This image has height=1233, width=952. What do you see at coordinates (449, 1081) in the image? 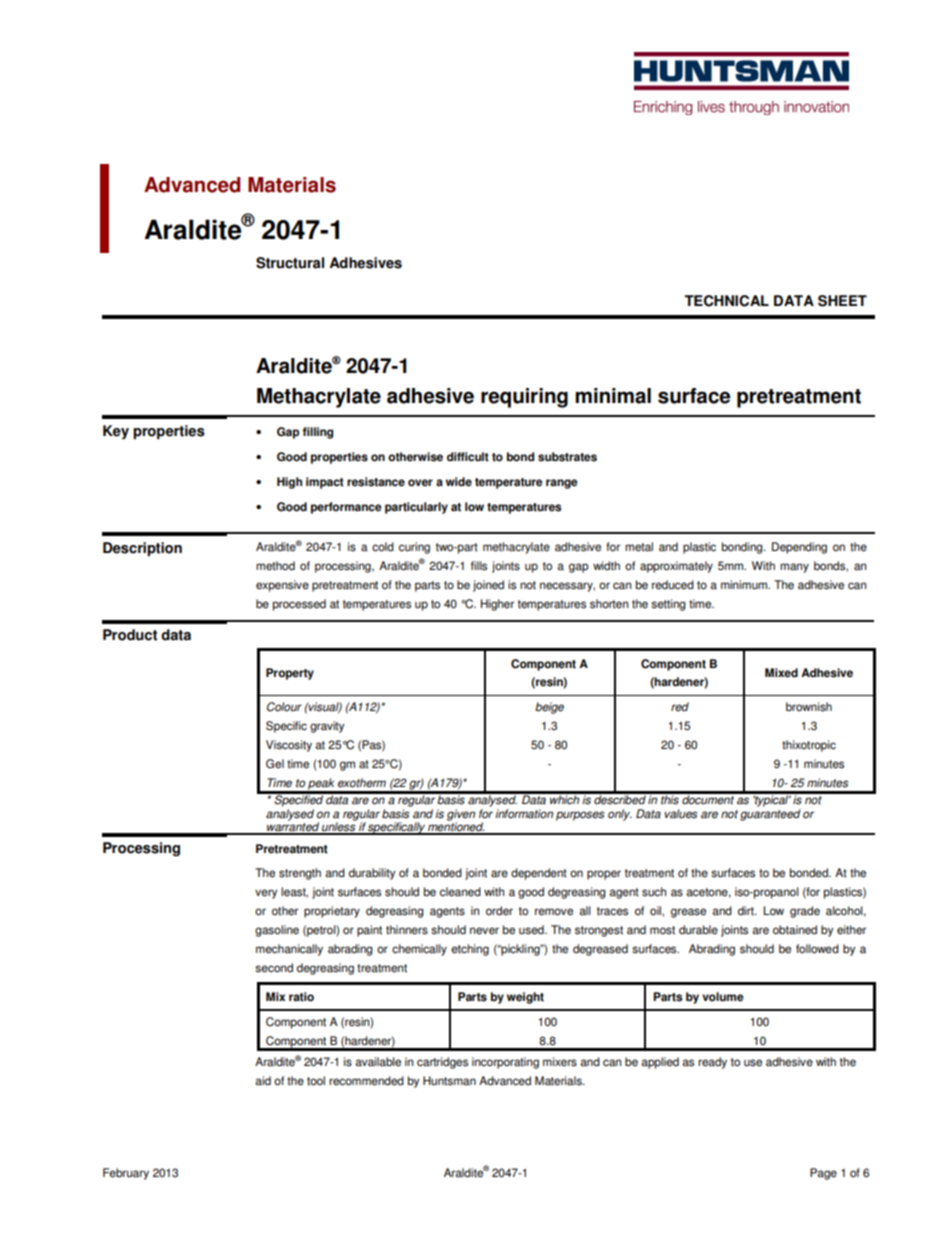
I see `Huntsman` at bounding box center [449, 1081].
